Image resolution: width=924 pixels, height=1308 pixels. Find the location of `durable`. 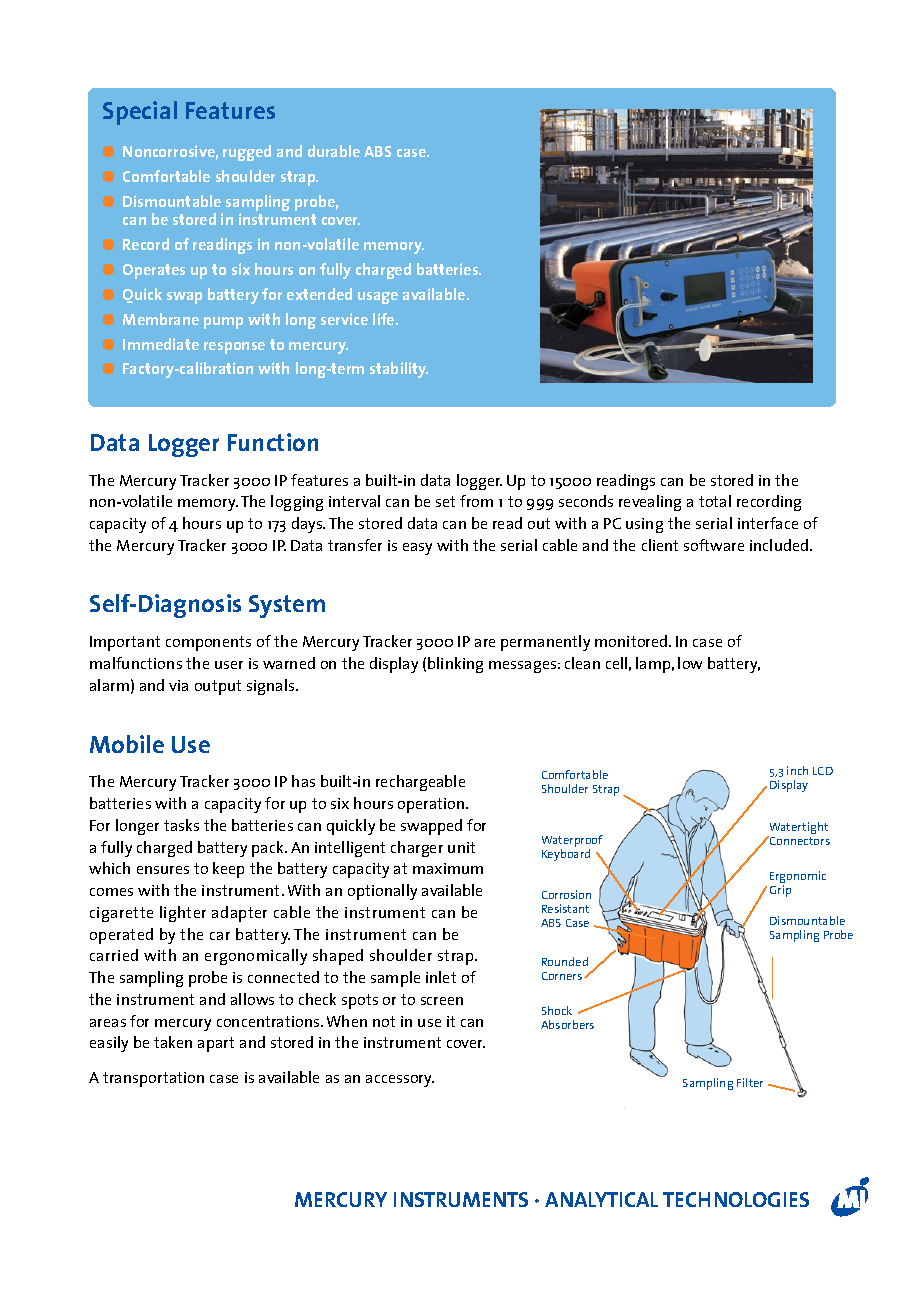

durable is located at coordinates (334, 151).
